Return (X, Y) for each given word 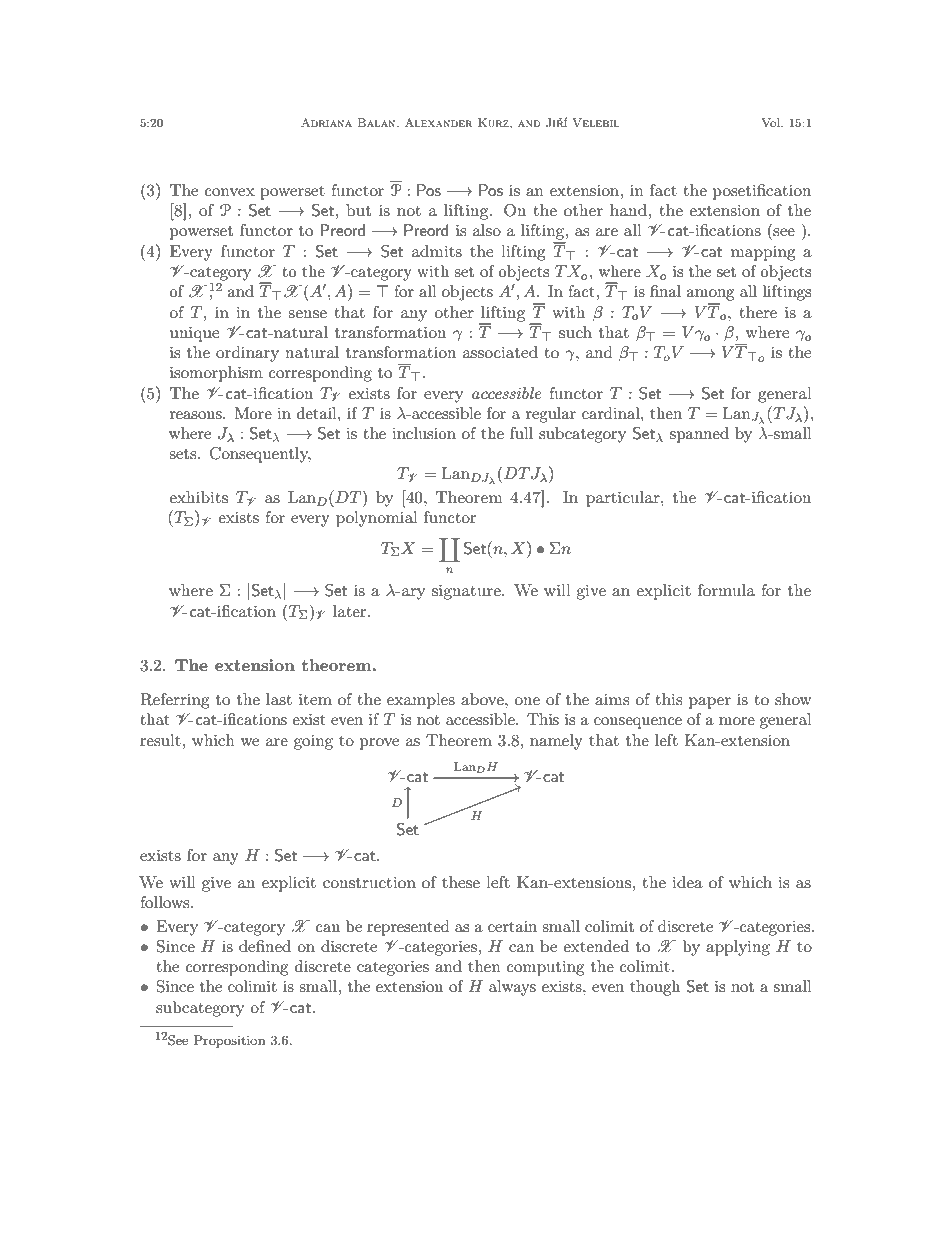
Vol (772, 122)
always (512, 988)
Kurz (494, 122)
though (655, 988)
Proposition (229, 1041)
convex (230, 192)
